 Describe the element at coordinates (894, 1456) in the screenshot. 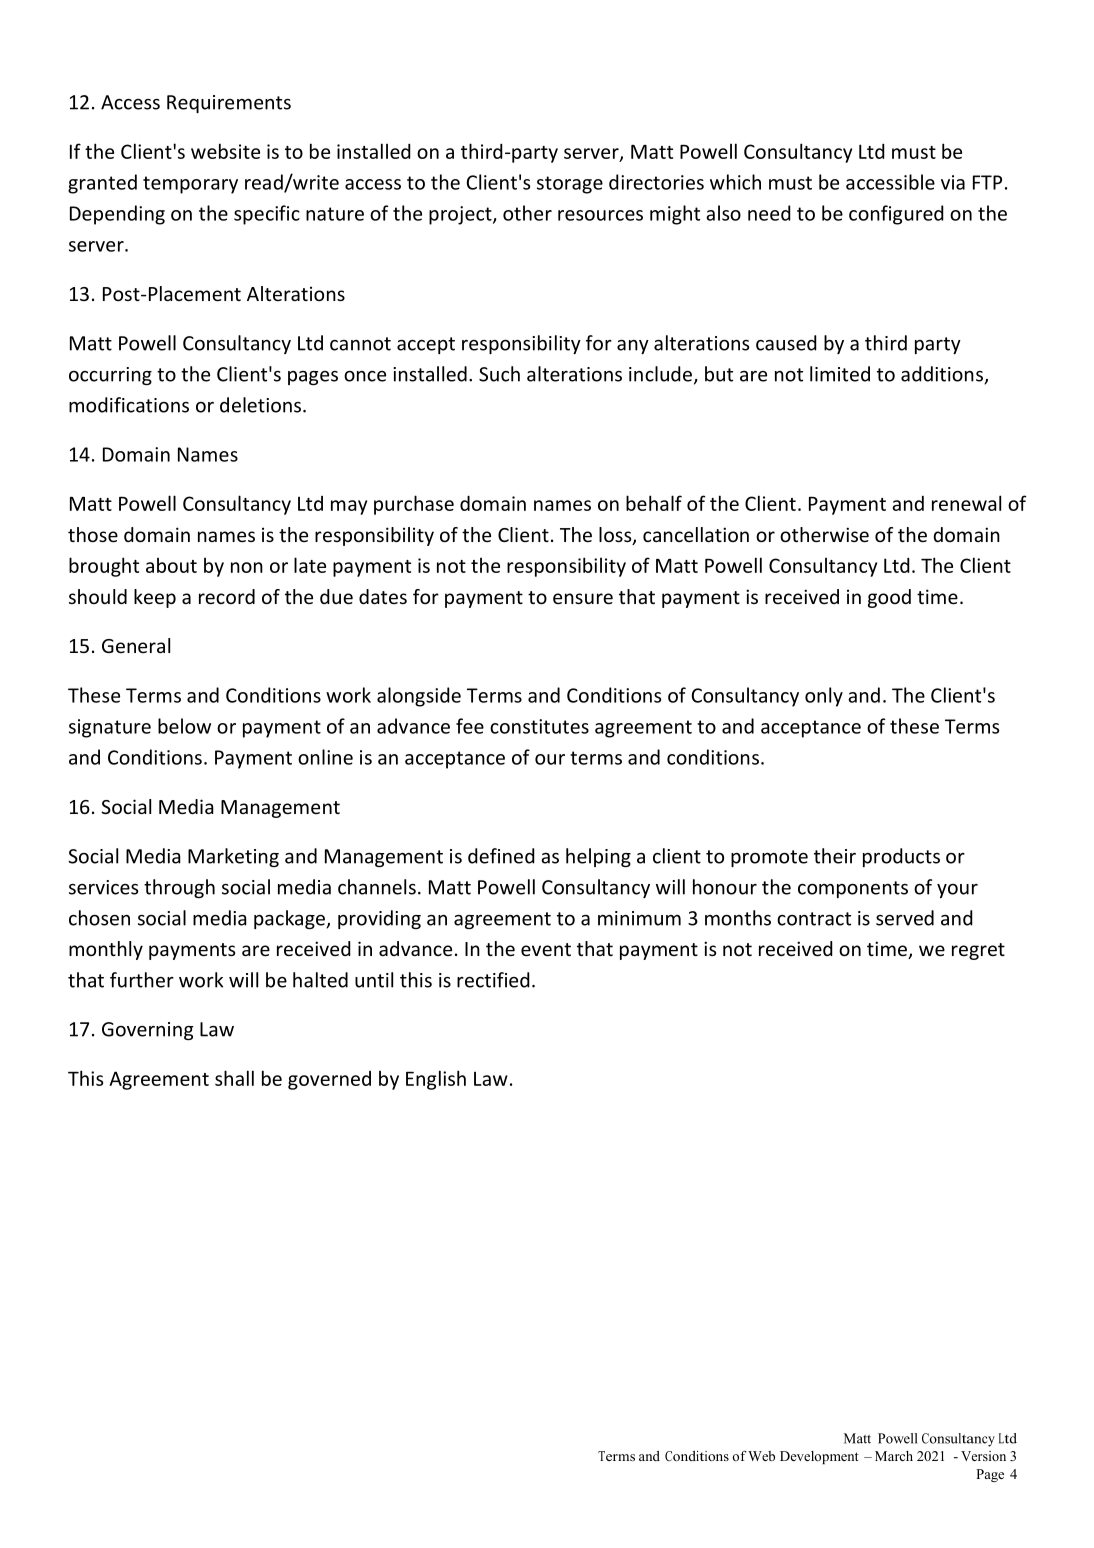

I see `March` at that location.
